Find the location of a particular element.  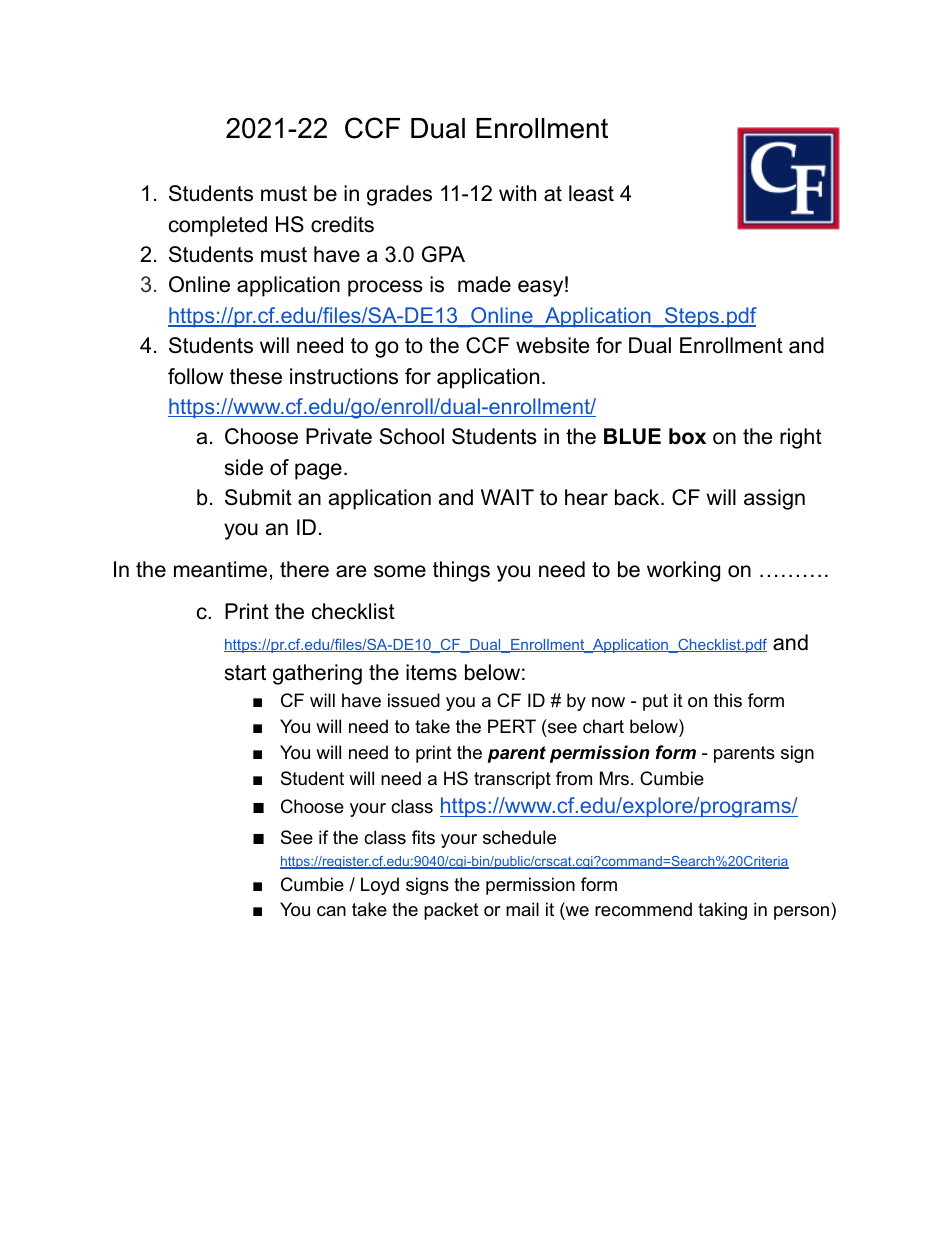

completed is located at coordinates (218, 226).
